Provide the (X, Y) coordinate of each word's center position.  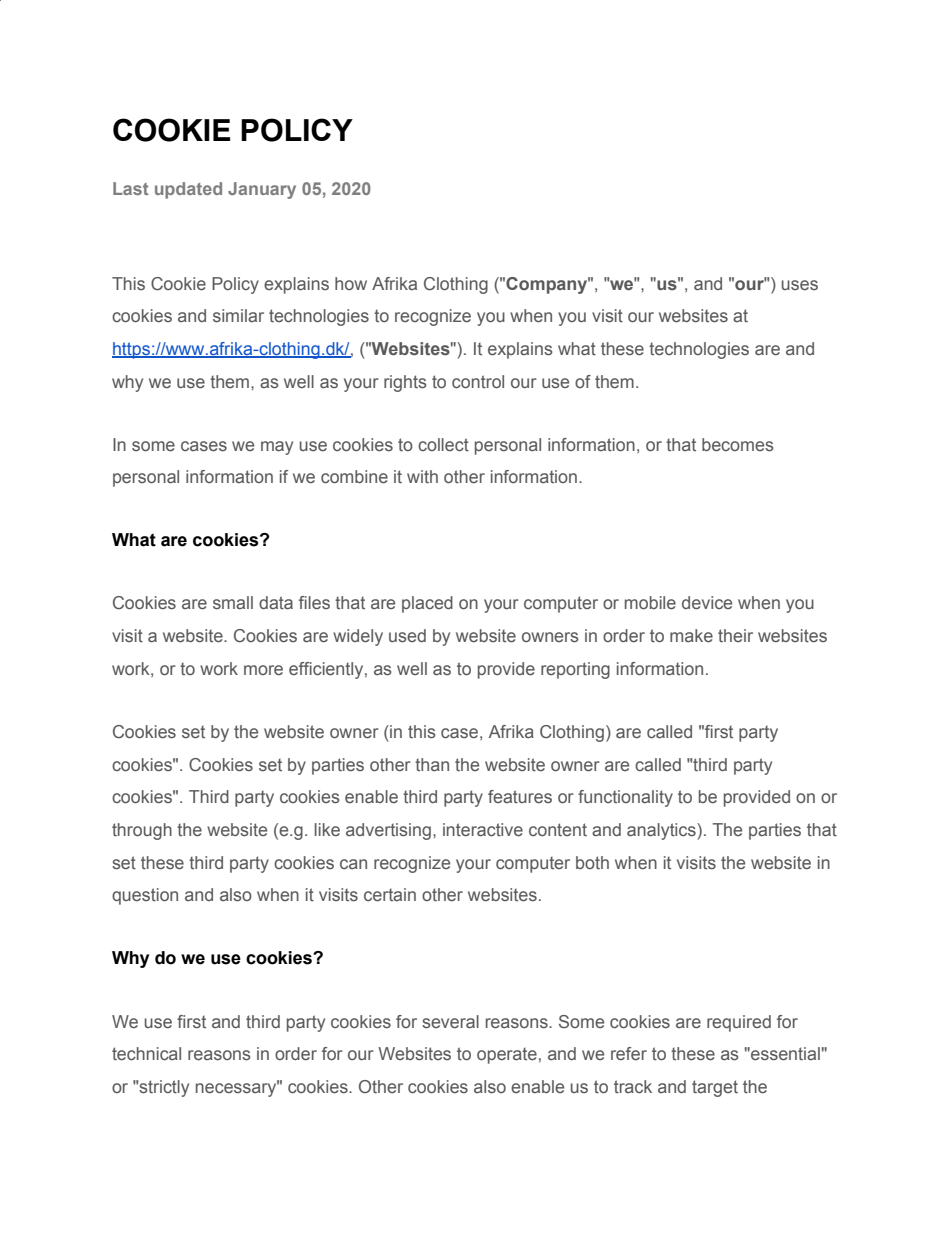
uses (800, 285)
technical (146, 1053)
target (715, 1088)
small (233, 602)
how (351, 283)
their (735, 635)
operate (507, 1056)
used (407, 636)
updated (188, 190)
